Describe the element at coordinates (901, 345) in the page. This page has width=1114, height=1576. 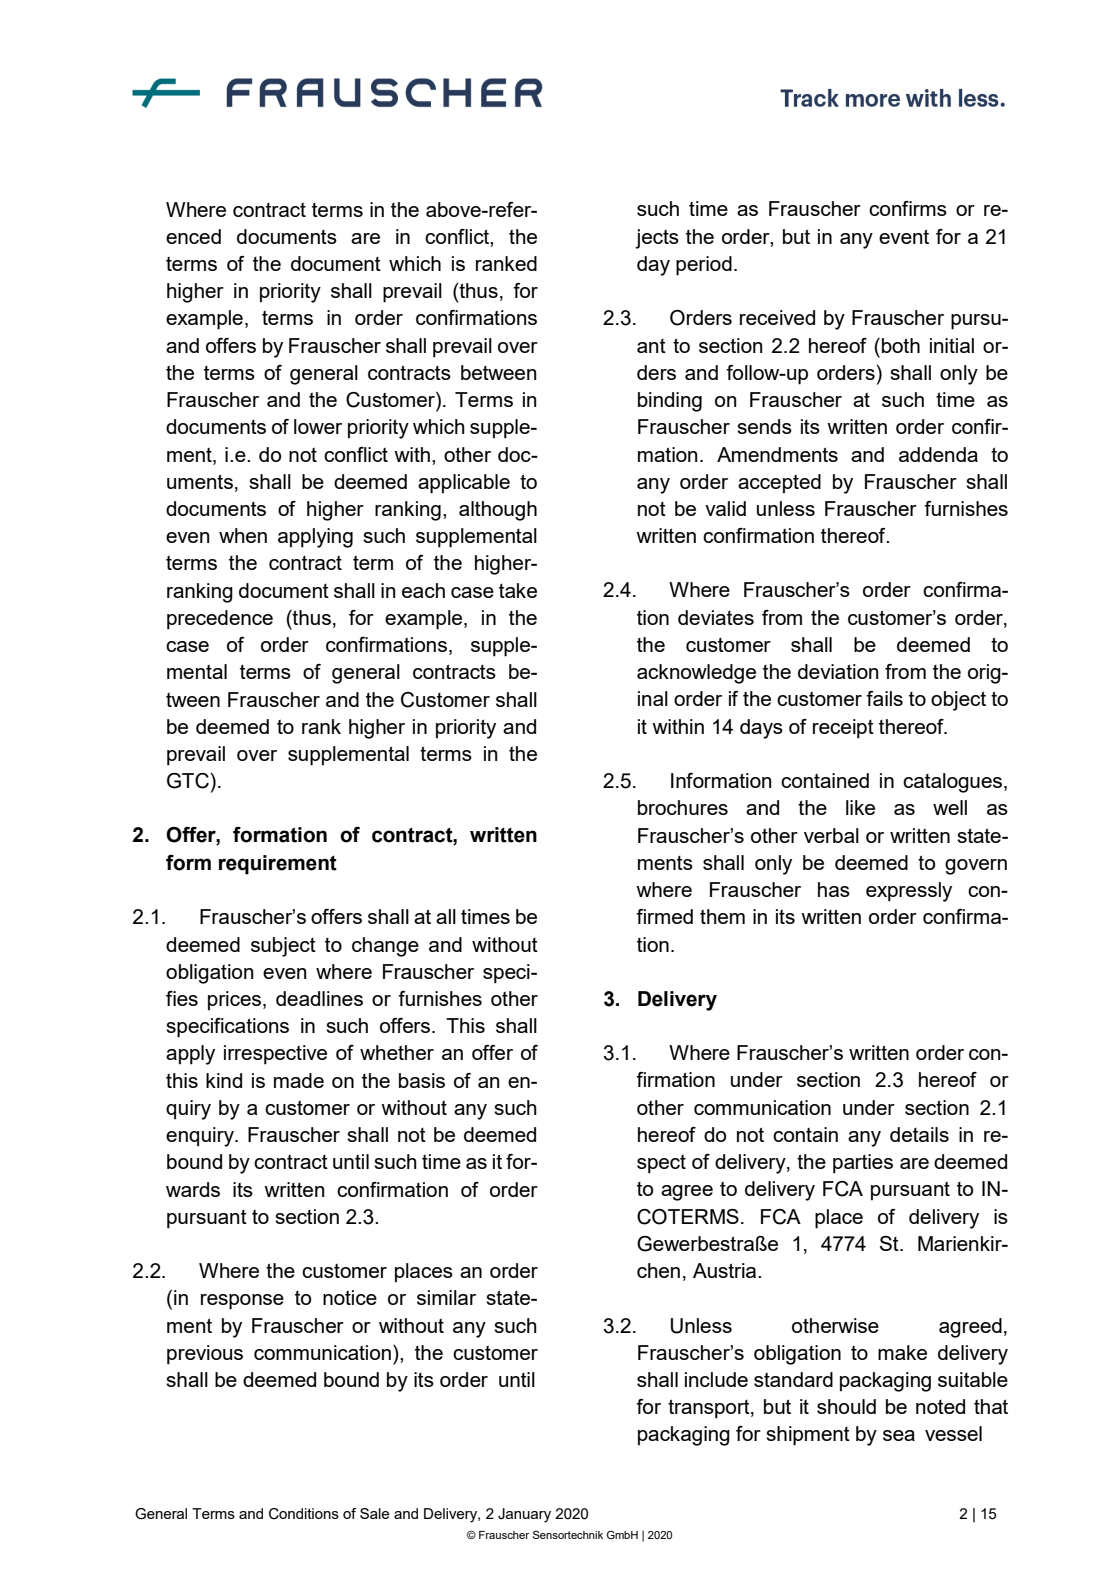
I see `both` at that location.
